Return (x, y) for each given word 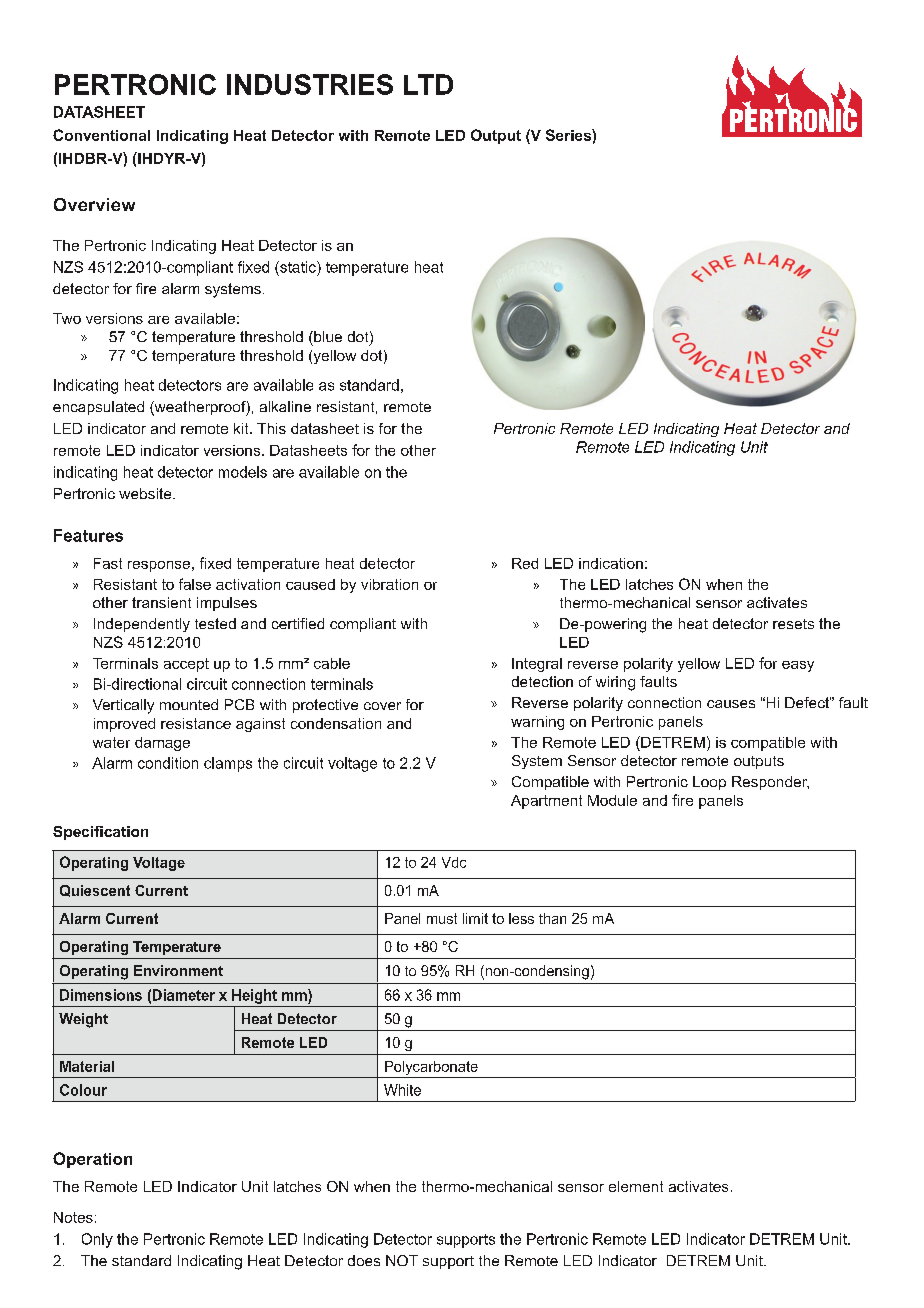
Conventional (101, 135)
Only (97, 1240)
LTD (428, 84)
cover (382, 706)
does (364, 1260)
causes (731, 704)
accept (186, 665)
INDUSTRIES (310, 84)
